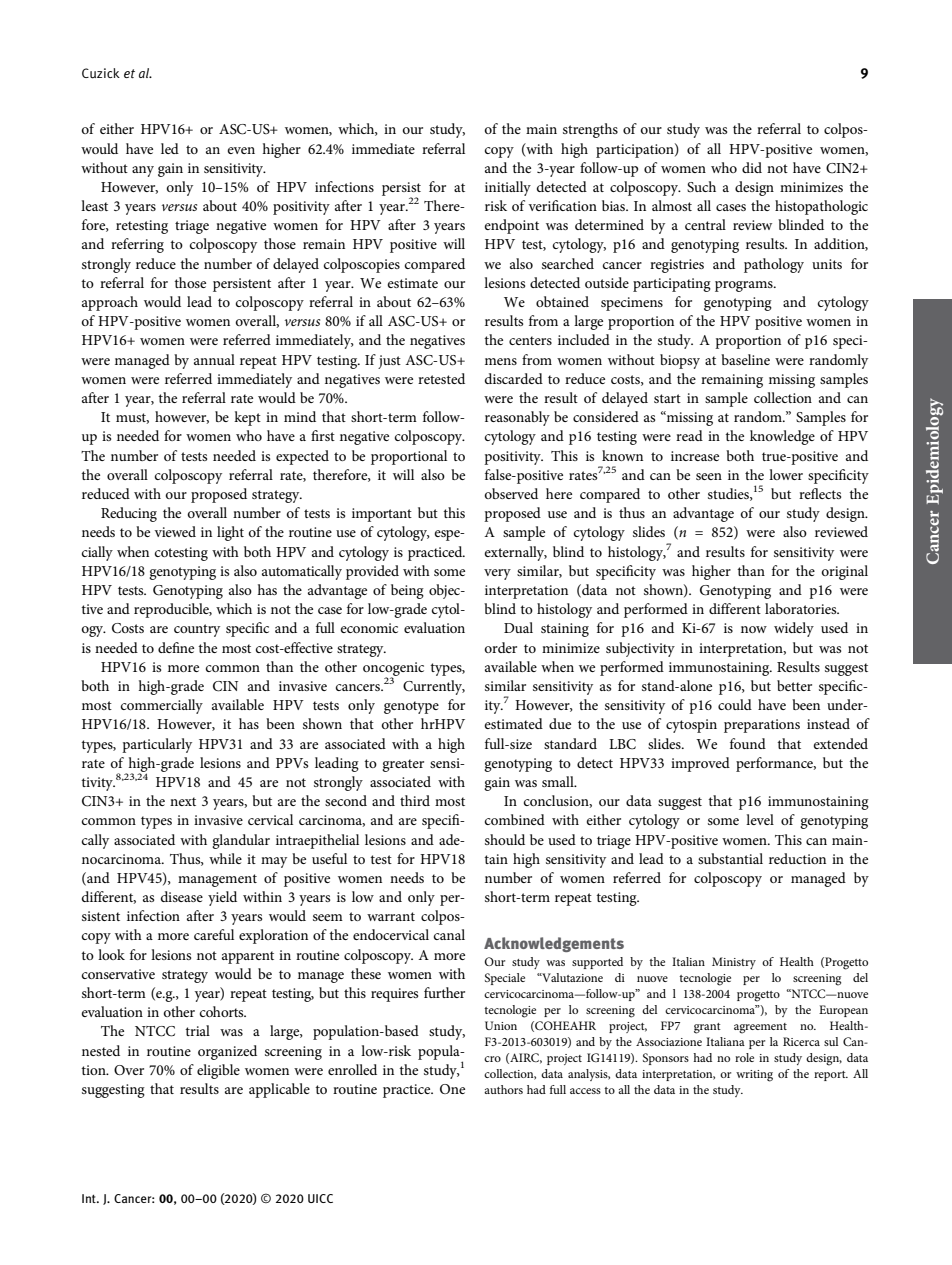  What do you see at coordinates (760, 819) in the document?
I see `level` at bounding box center [760, 819].
